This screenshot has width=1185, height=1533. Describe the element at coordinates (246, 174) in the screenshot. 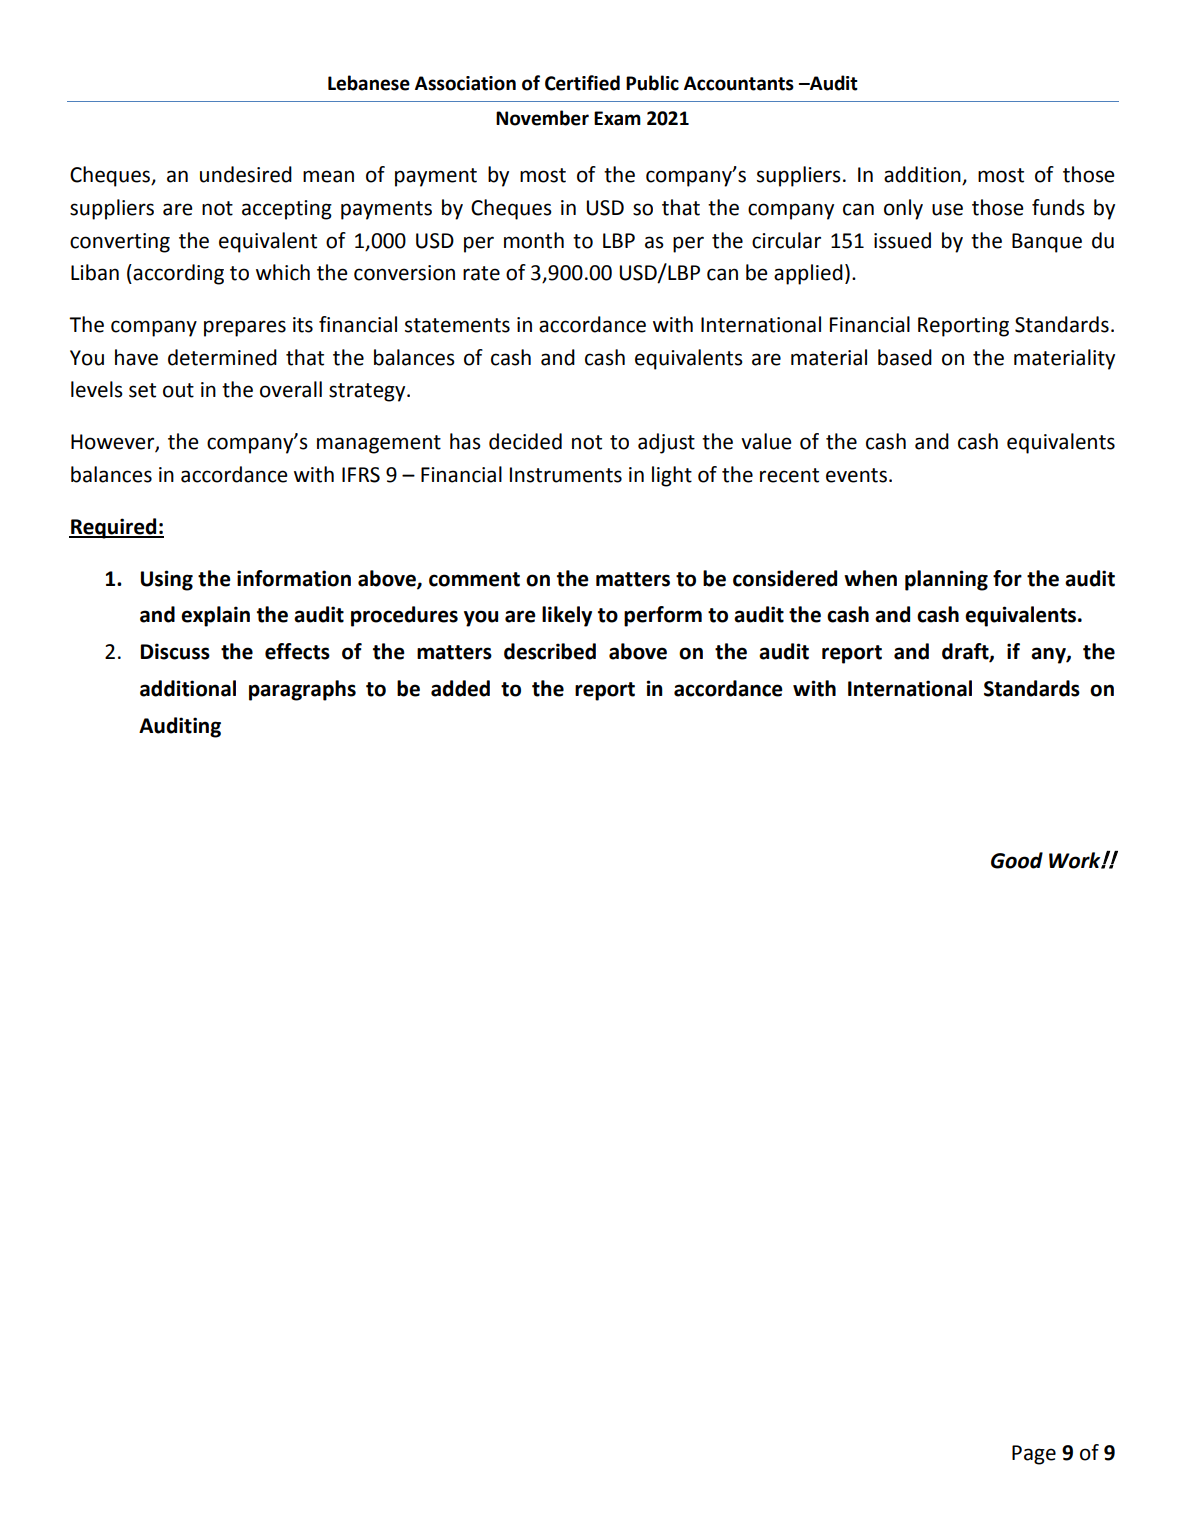

I see `undesired` at that location.
